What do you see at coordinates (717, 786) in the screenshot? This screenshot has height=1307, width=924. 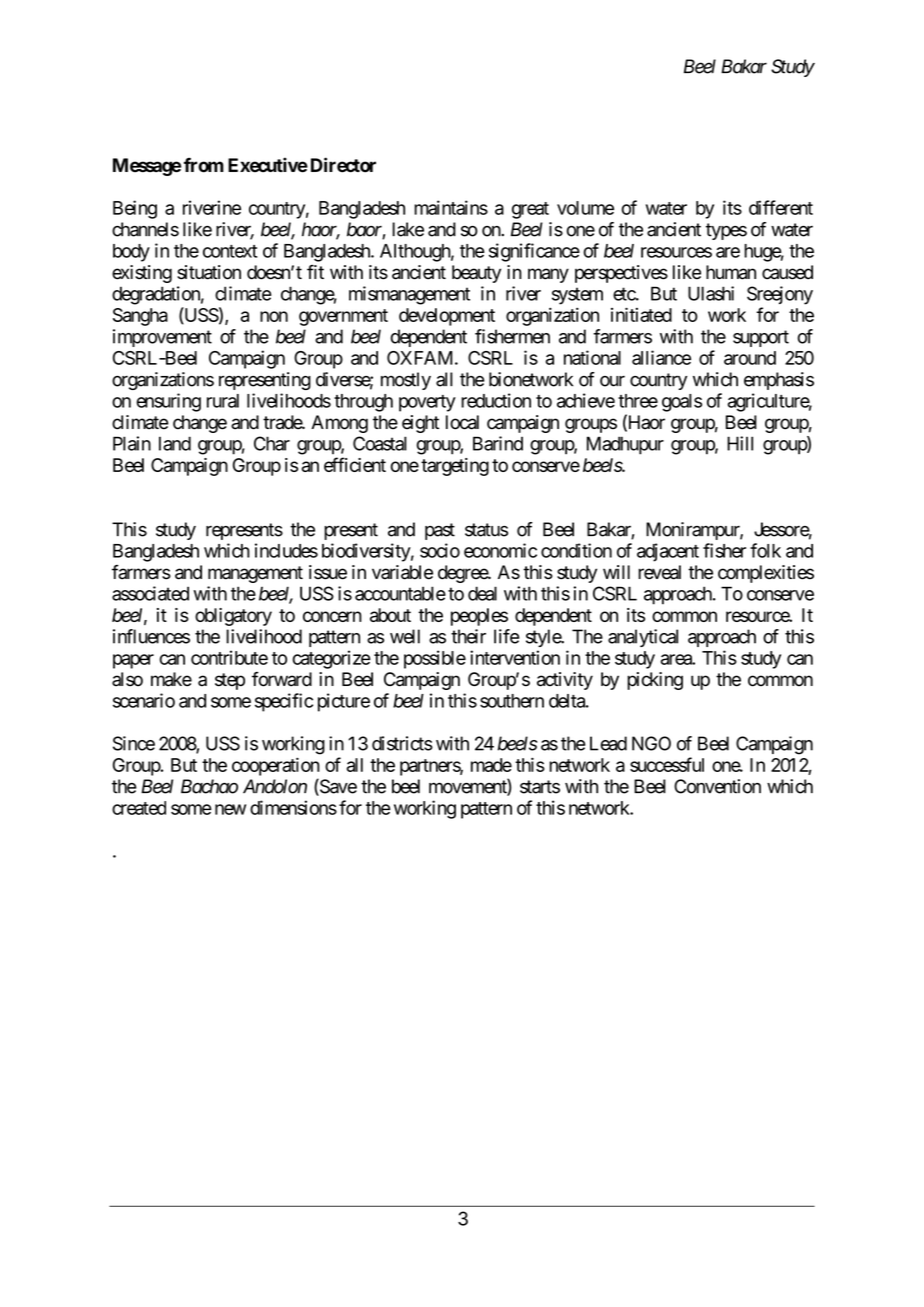 I see `Convention` at bounding box center [717, 786].
